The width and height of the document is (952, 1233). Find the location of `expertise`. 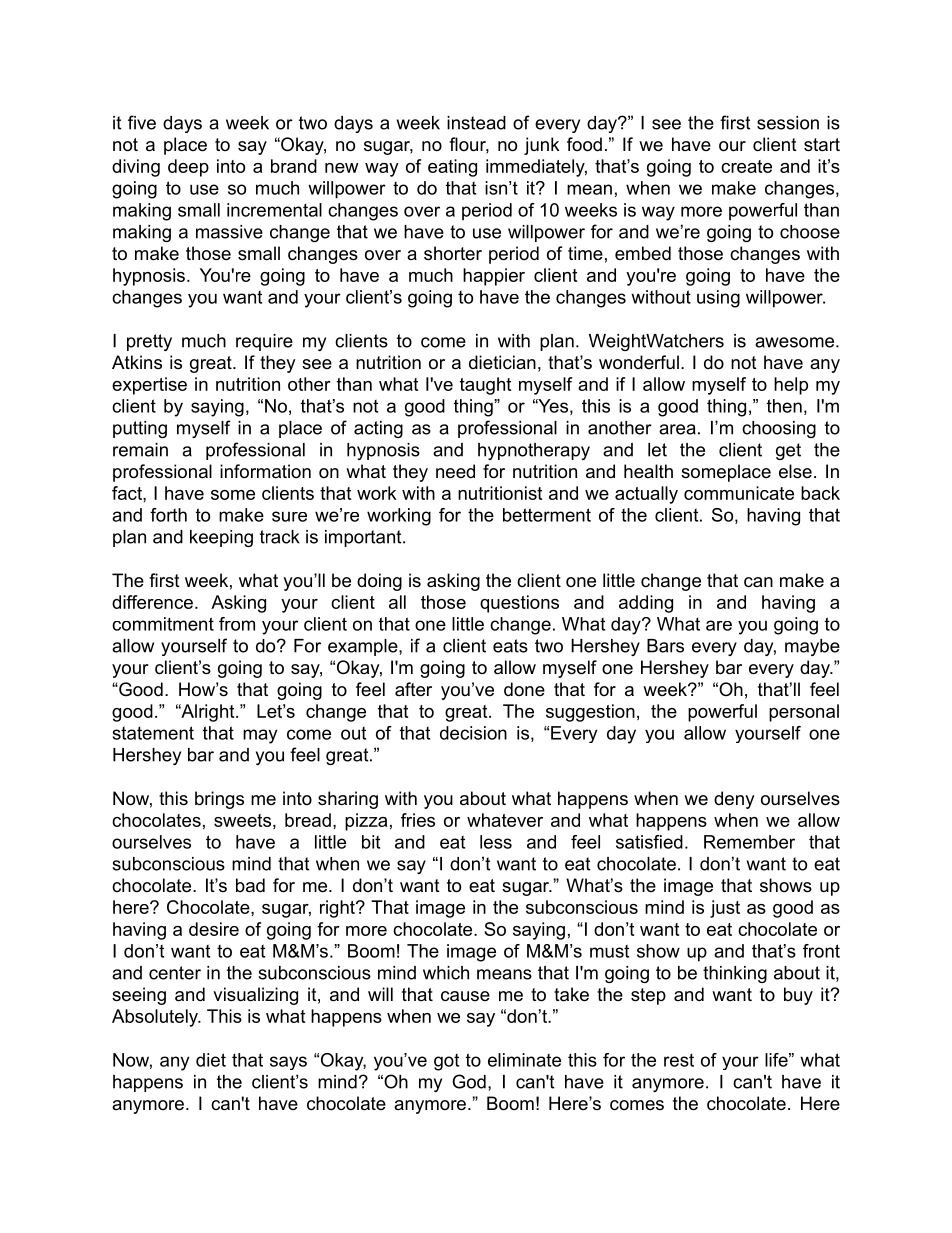

expertise is located at coordinates (149, 386).
